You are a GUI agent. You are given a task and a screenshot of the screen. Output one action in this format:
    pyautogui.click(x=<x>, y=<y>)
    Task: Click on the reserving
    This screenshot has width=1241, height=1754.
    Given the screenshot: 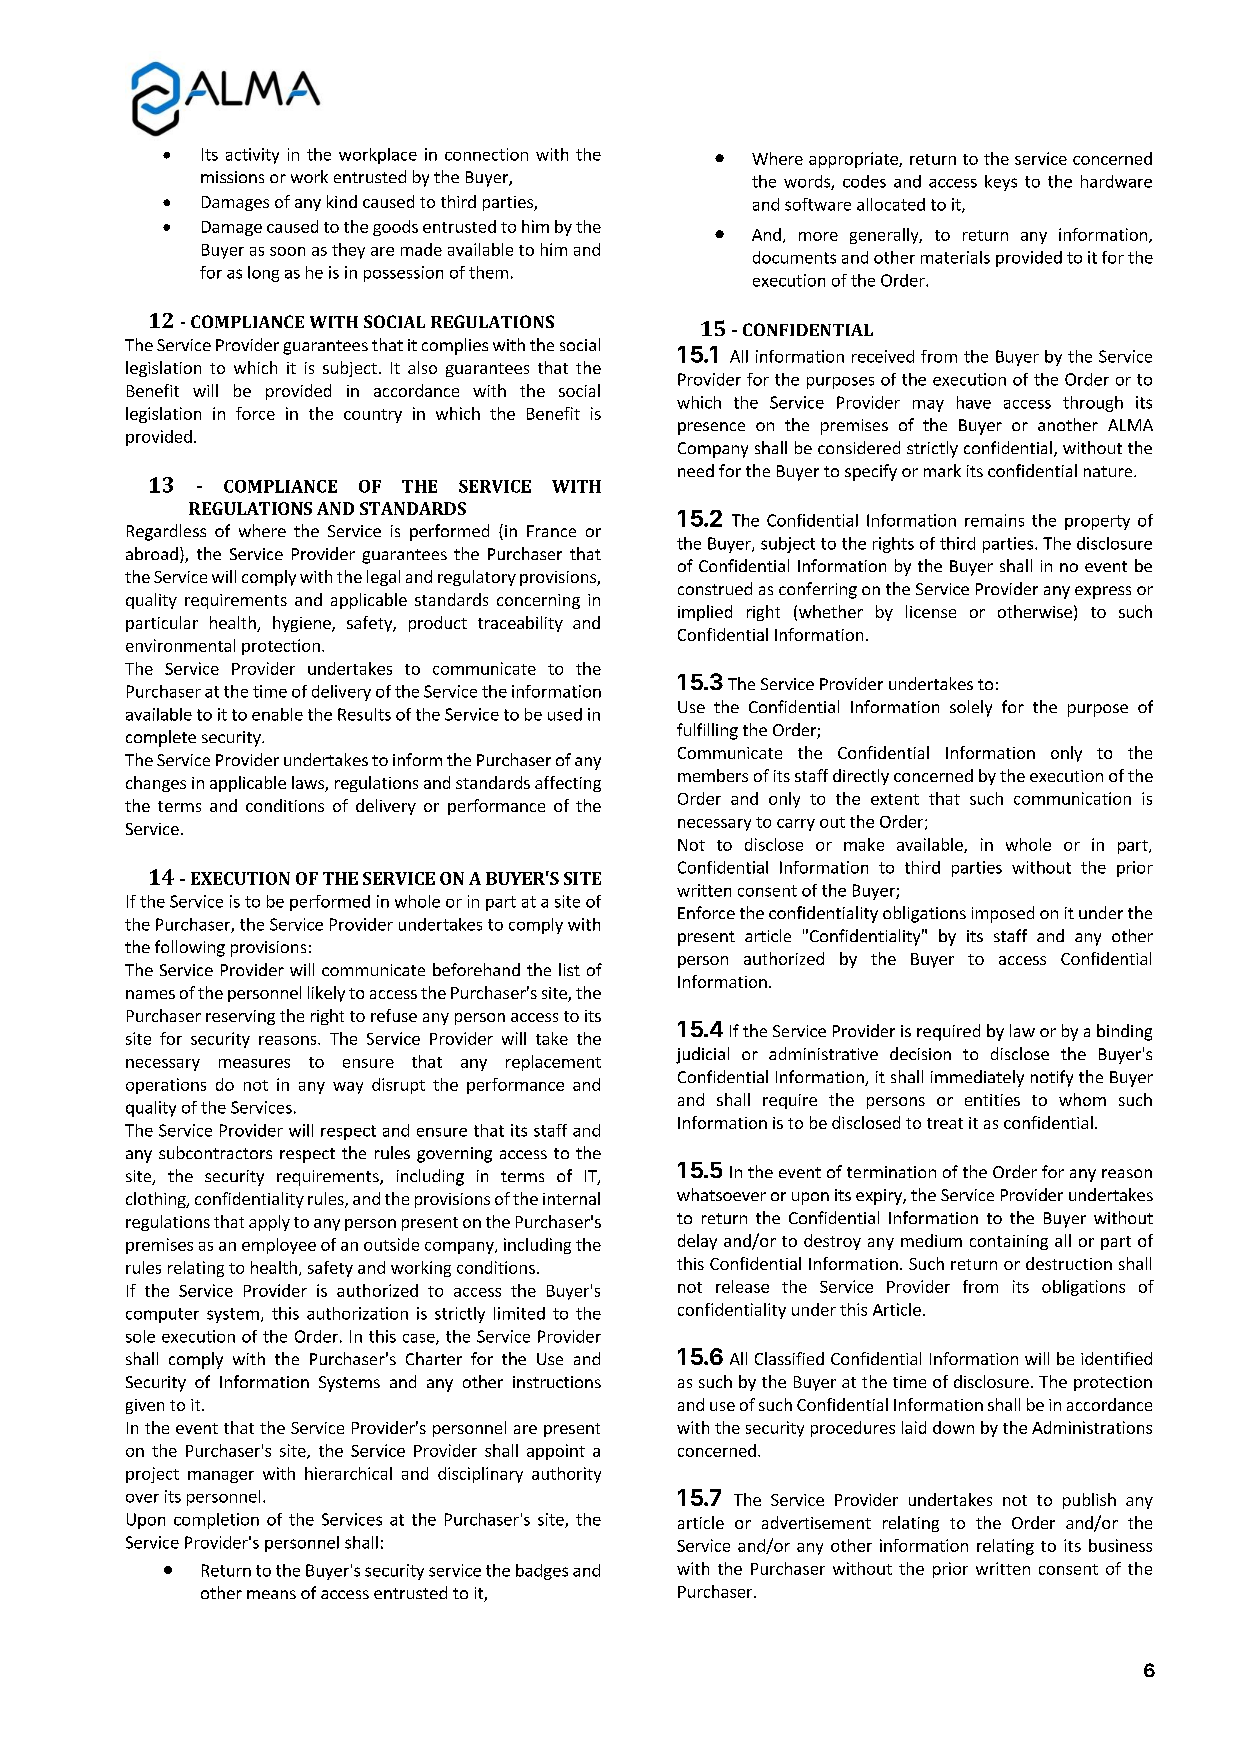 What is the action you would take?
    pyautogui.click(x=240, y=1017)
